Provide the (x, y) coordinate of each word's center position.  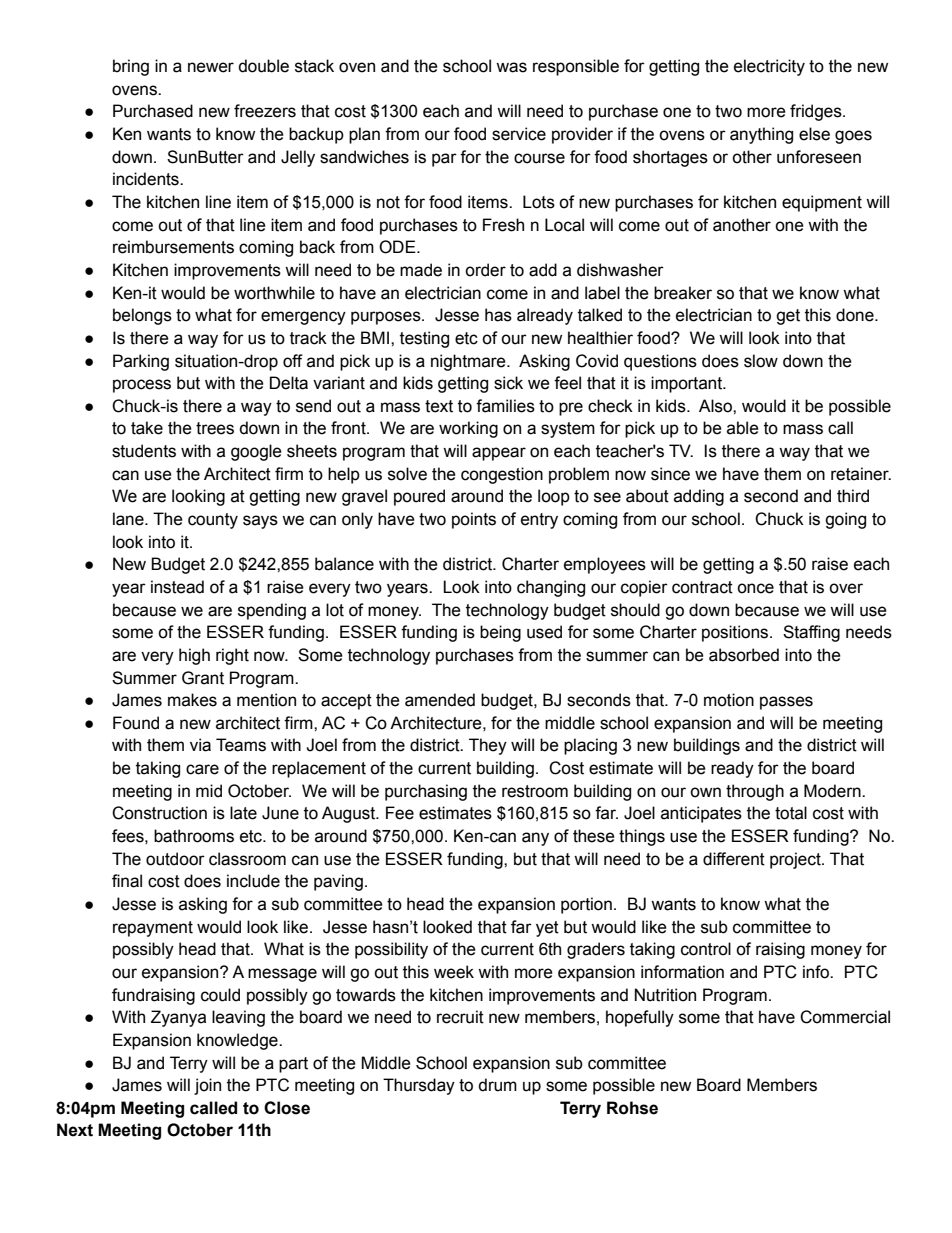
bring (131, 67)
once (755, 588)
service (519, 134)
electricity (769, 67)
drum (497, 1085)
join (207, 1086)
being (500, 633)
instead (177, 587)
